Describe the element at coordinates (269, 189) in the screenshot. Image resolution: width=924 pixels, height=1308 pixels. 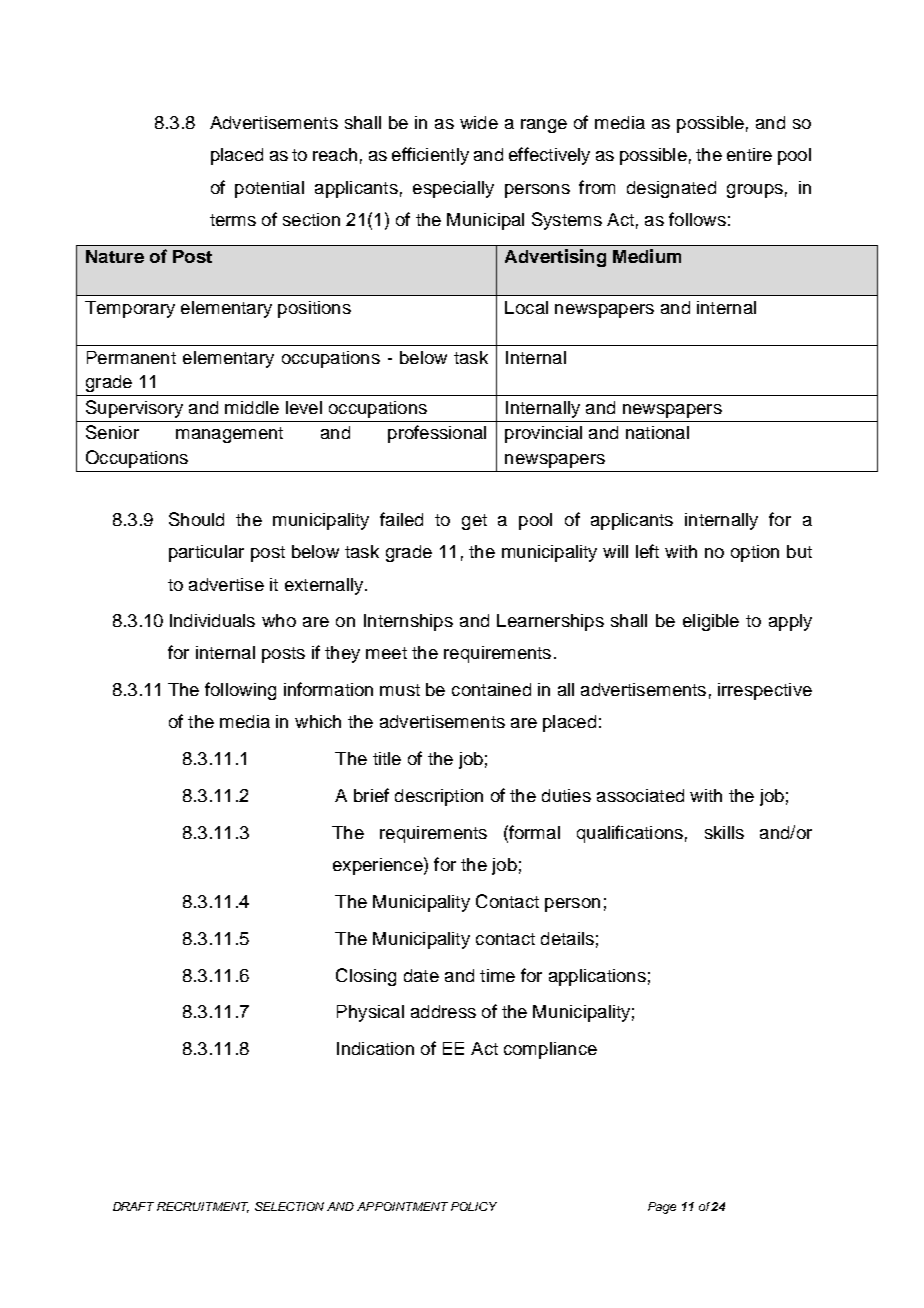
I see `potential` at that location.
